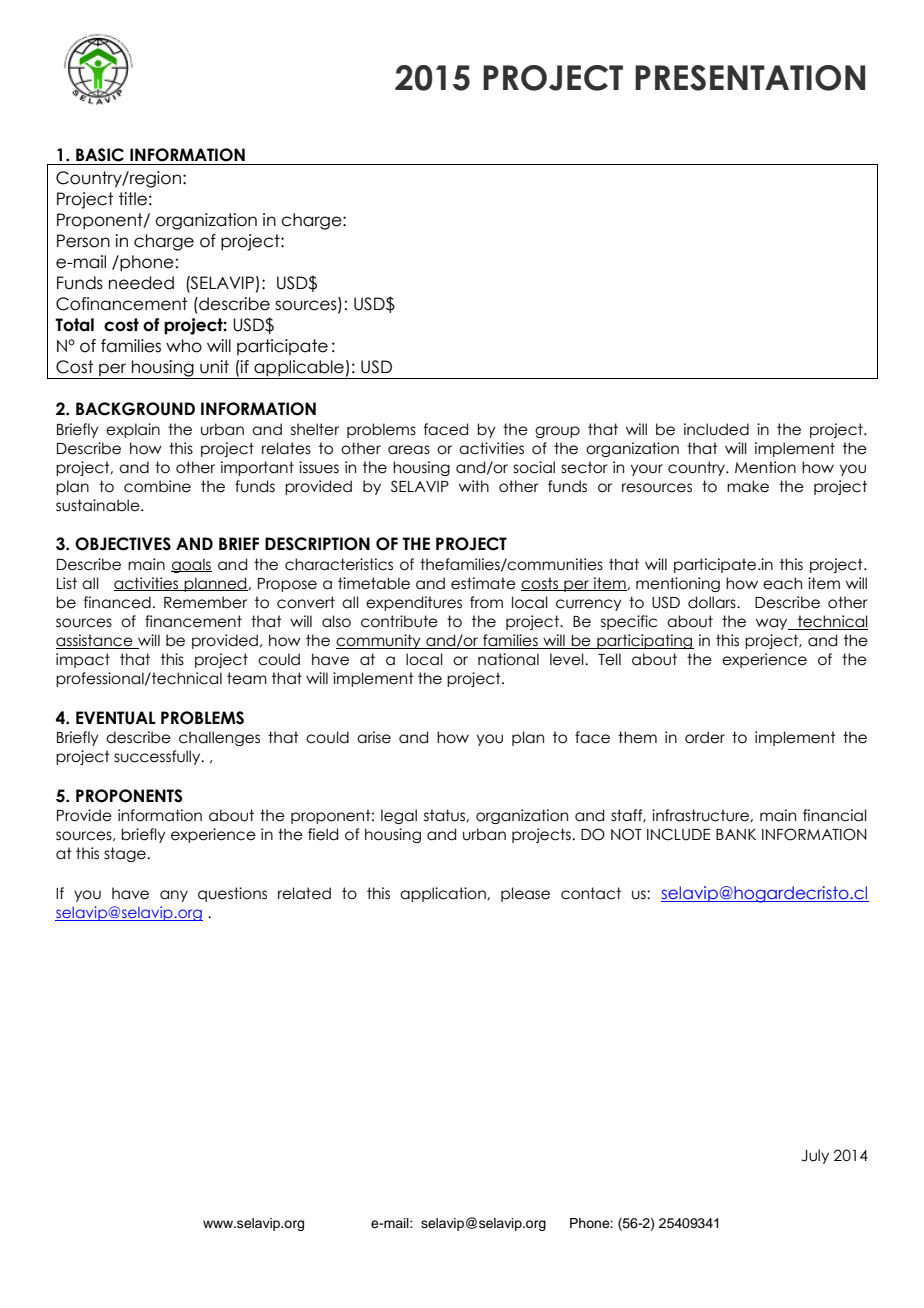 This screenshot has height=1308, width=924. I want to click on from, so click(486, 602).
